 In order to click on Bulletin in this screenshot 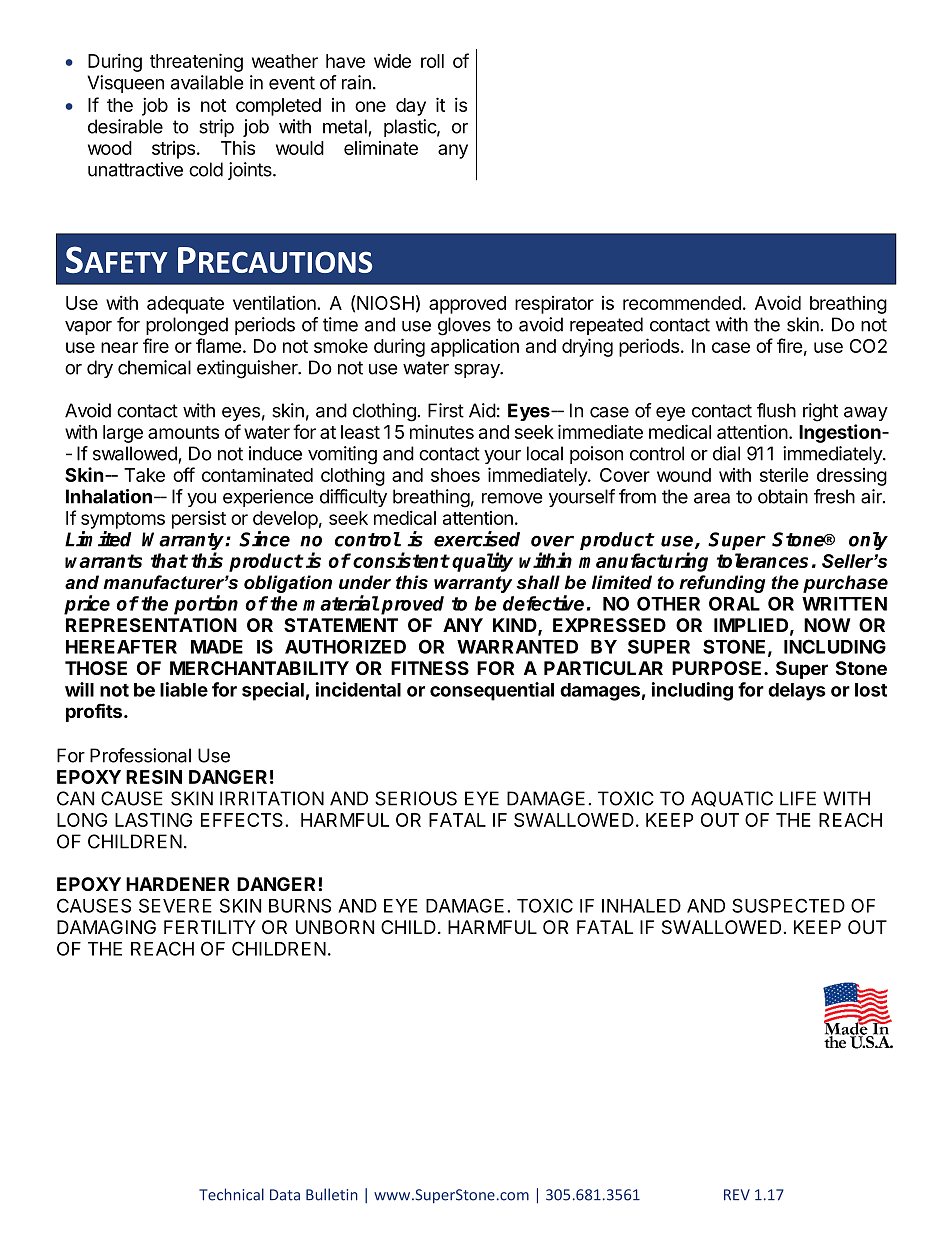, I will do `click(332, 1194)`.
